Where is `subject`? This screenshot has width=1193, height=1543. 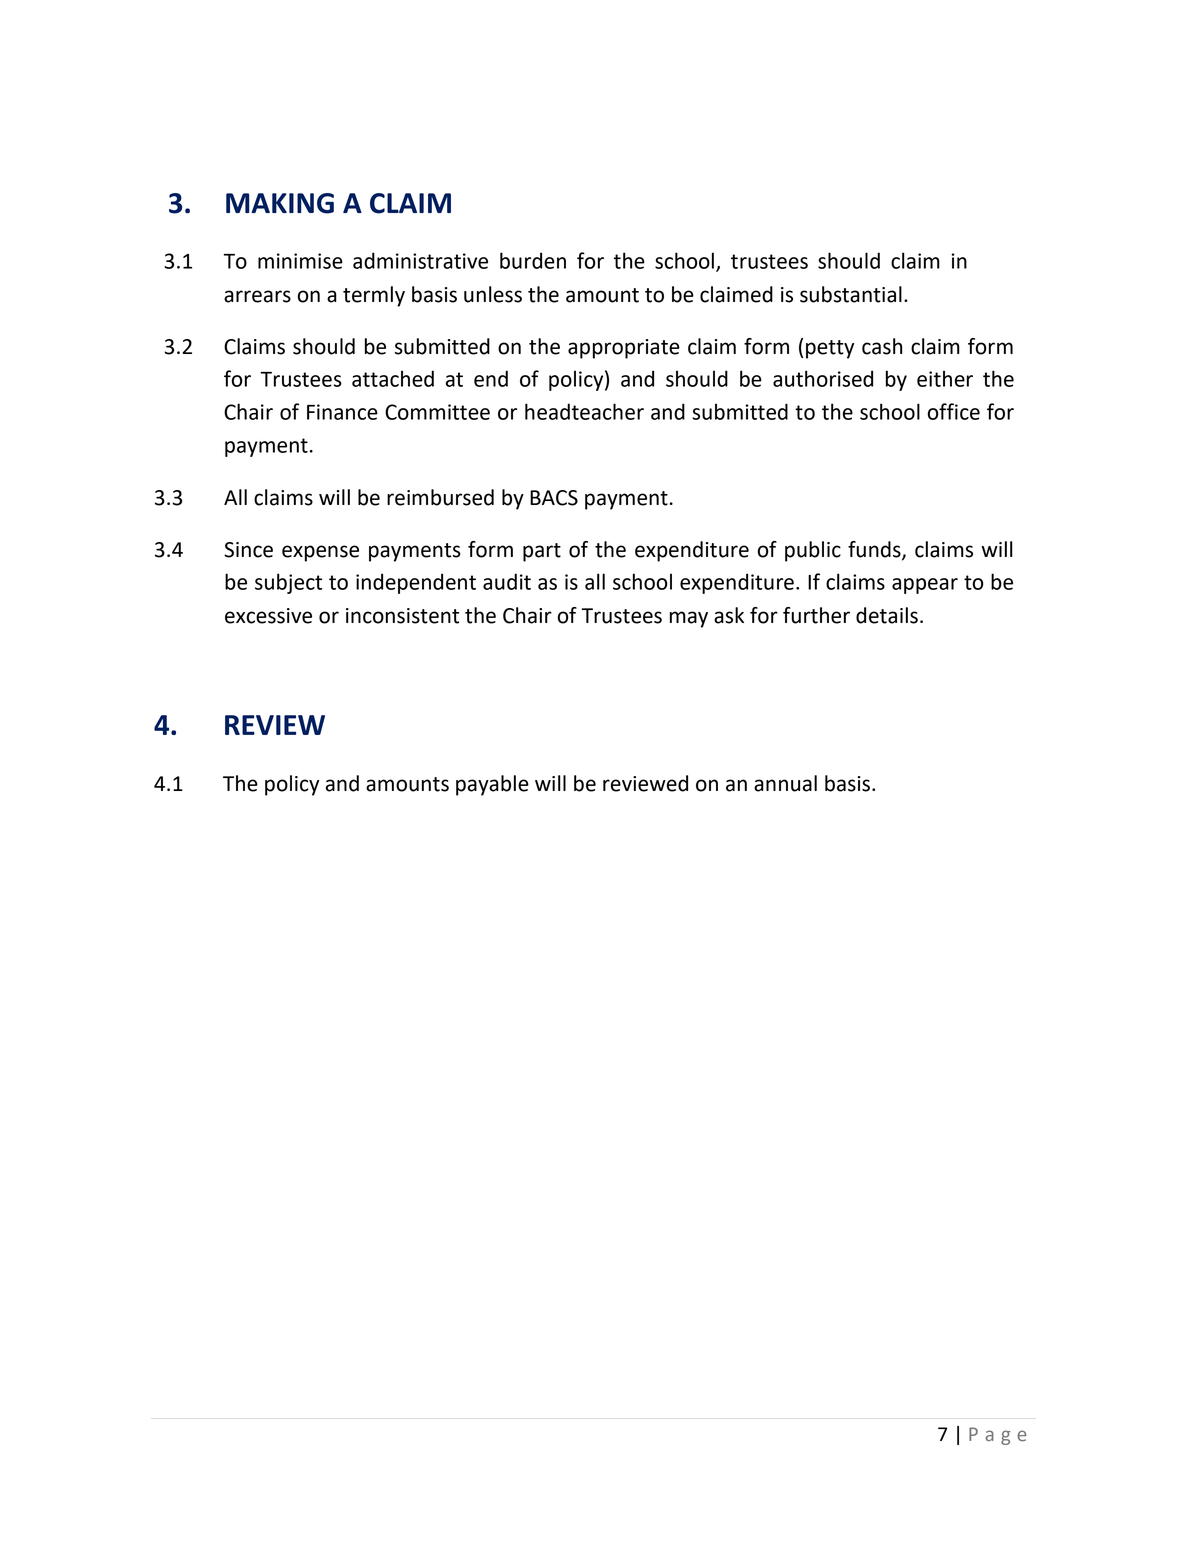 subject is located at coordinates (288, 583).
